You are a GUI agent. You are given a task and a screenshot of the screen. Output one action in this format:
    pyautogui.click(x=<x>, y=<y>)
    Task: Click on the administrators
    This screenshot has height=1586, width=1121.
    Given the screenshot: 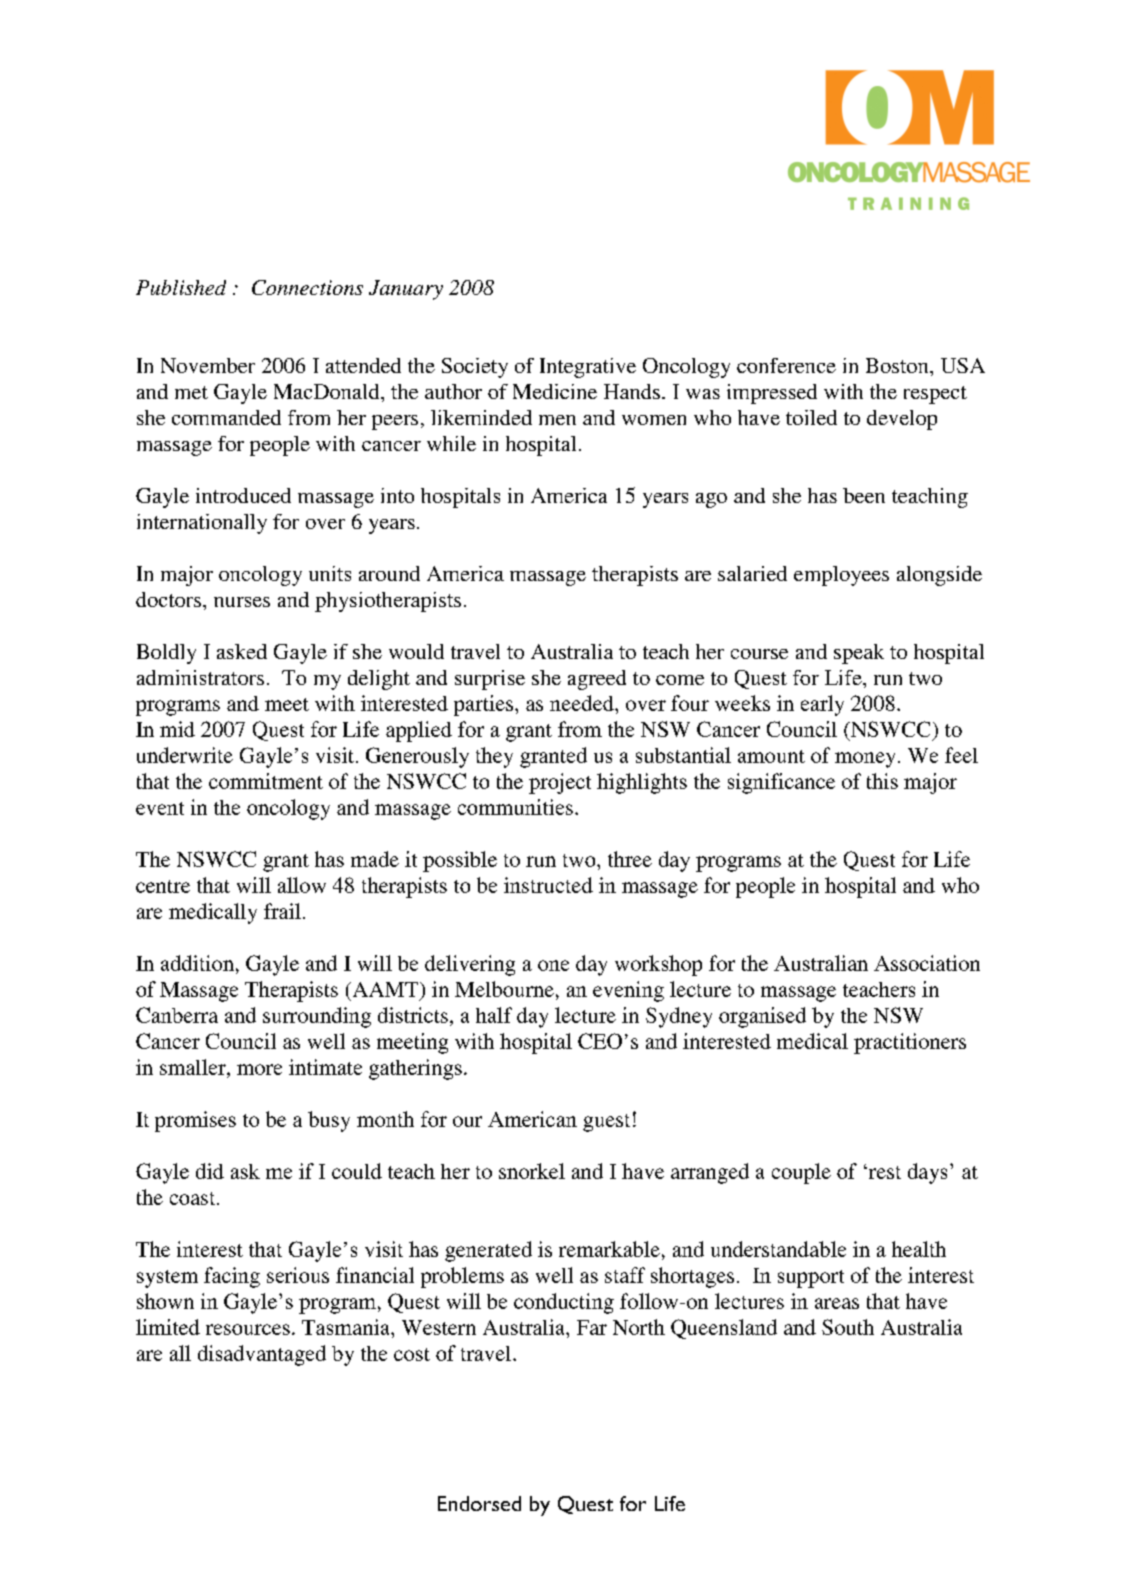 What is the action you would take?
    pyautogui.click(x=200, y=677)
